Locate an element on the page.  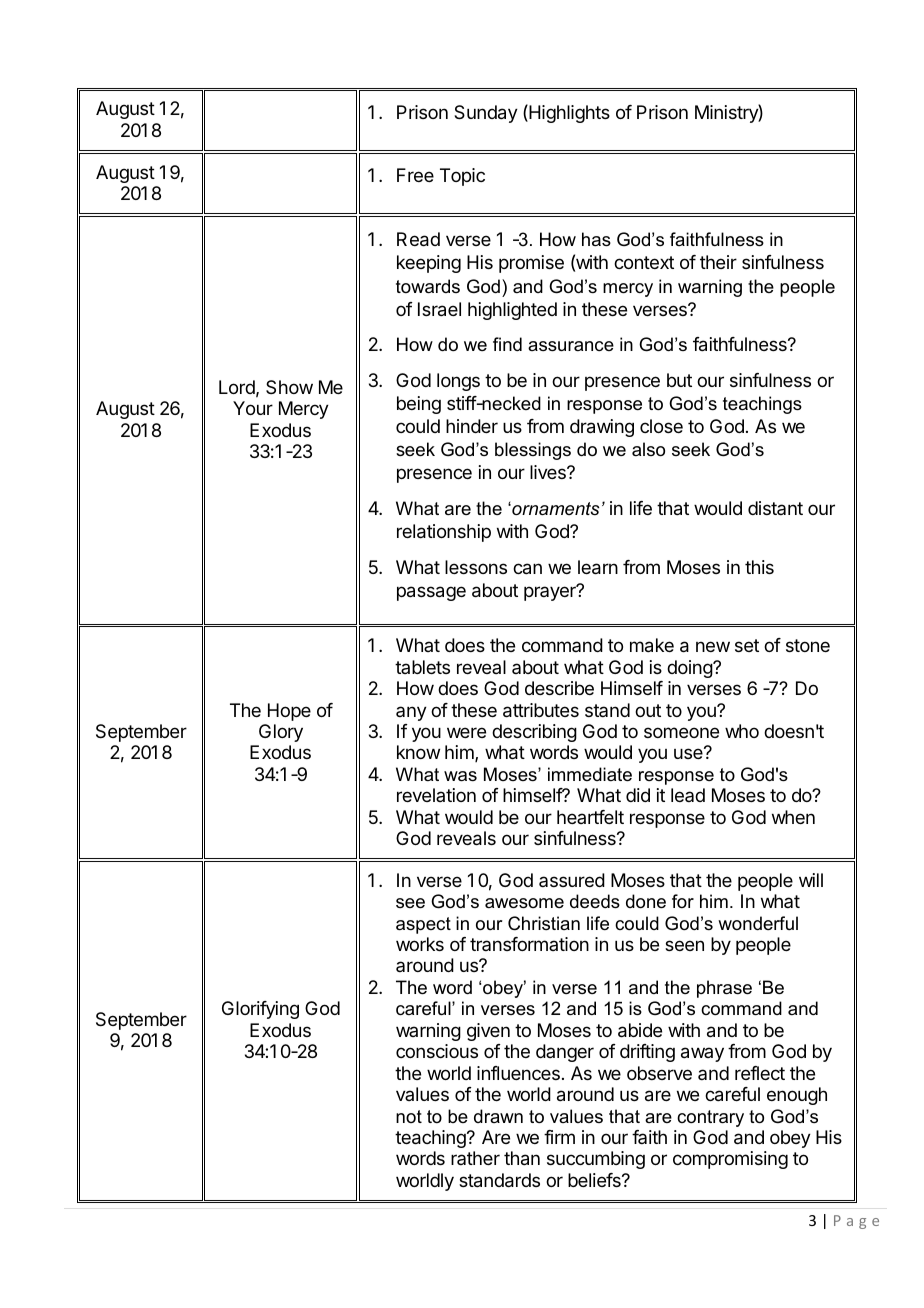
prayer is located at coordinates (551, 593).
